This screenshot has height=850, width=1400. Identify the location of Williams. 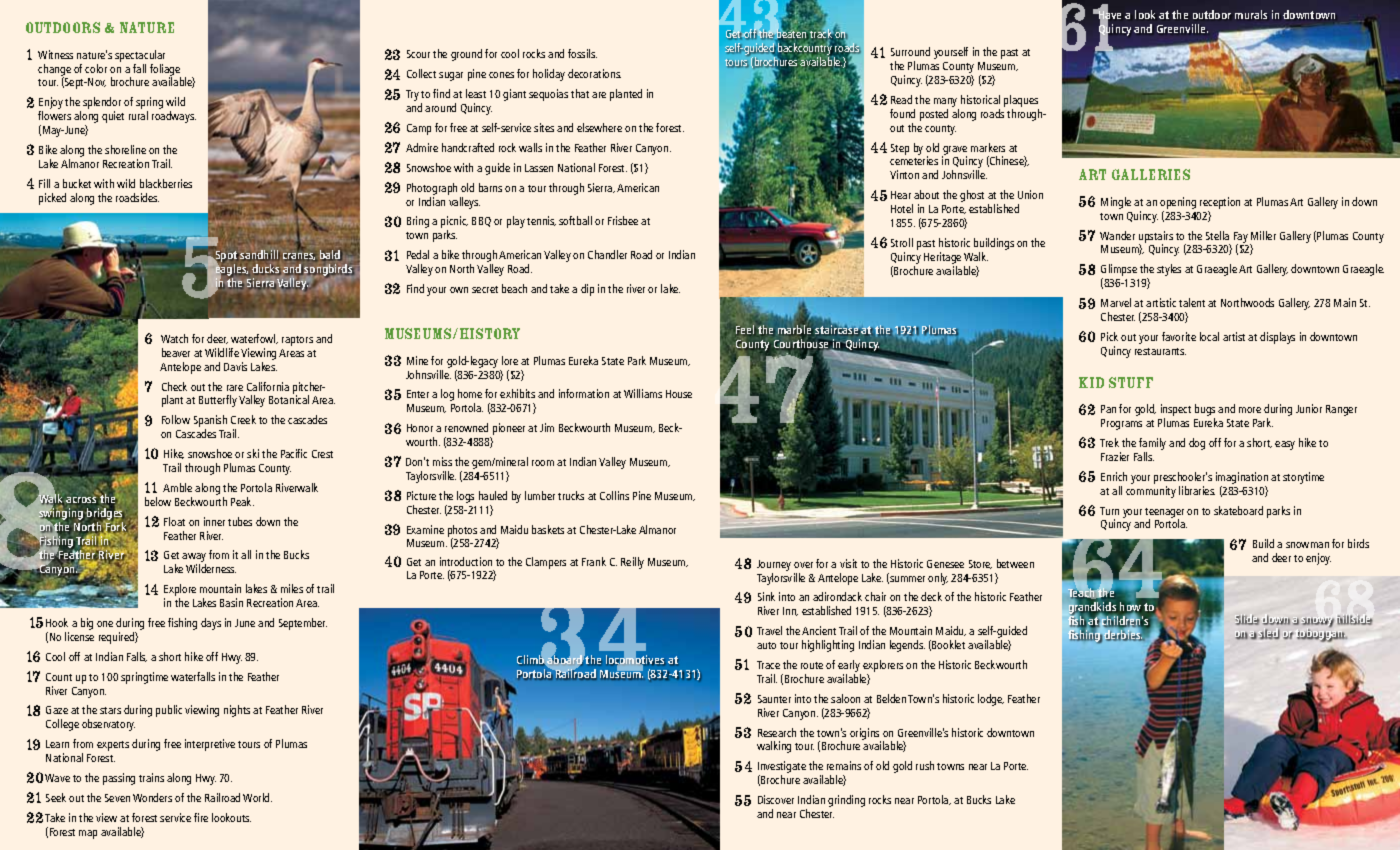
(643, 393).
